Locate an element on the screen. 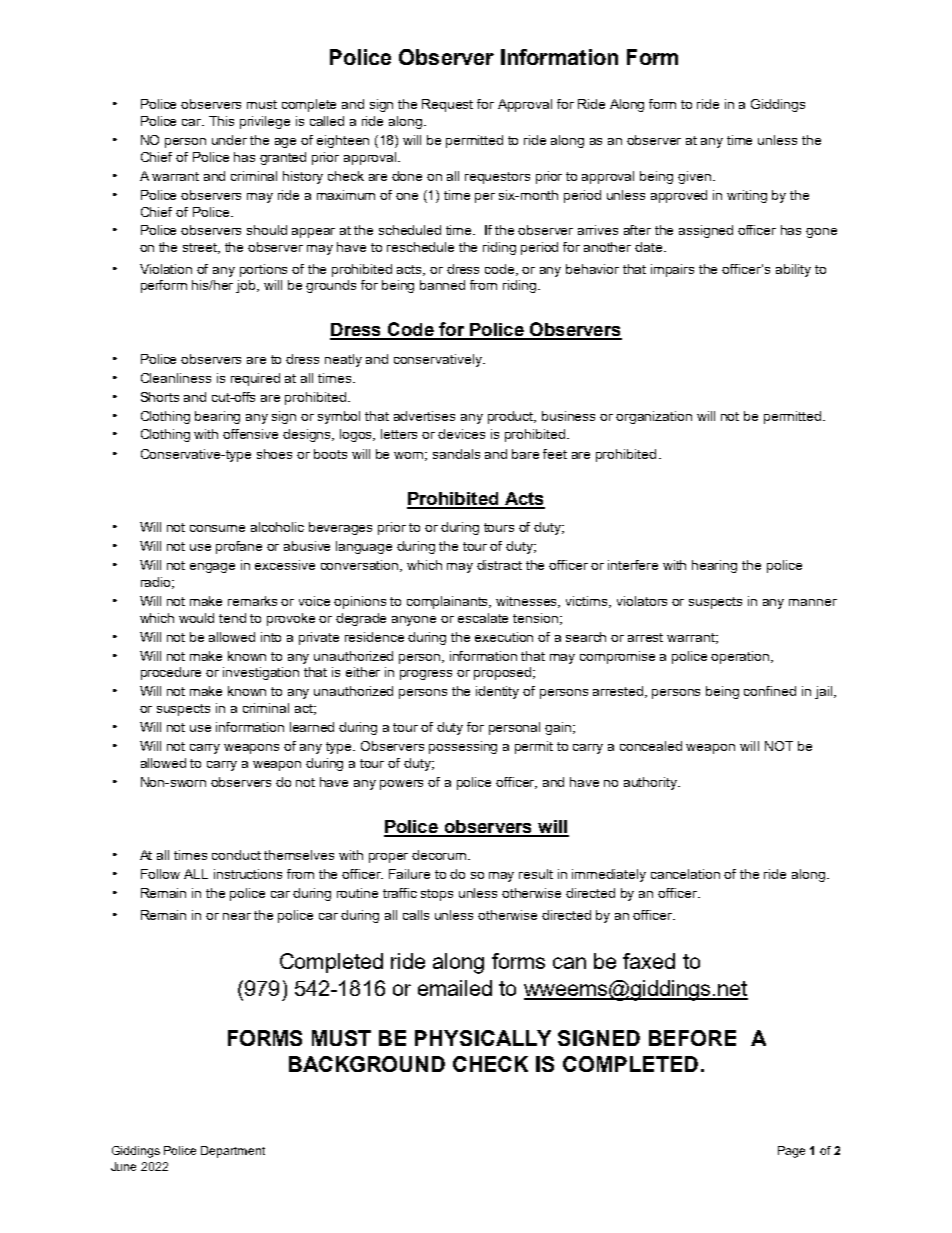 Image resolution: width=952 pixels, height=1233 pixels. under is located at coordinates (229, 140).
